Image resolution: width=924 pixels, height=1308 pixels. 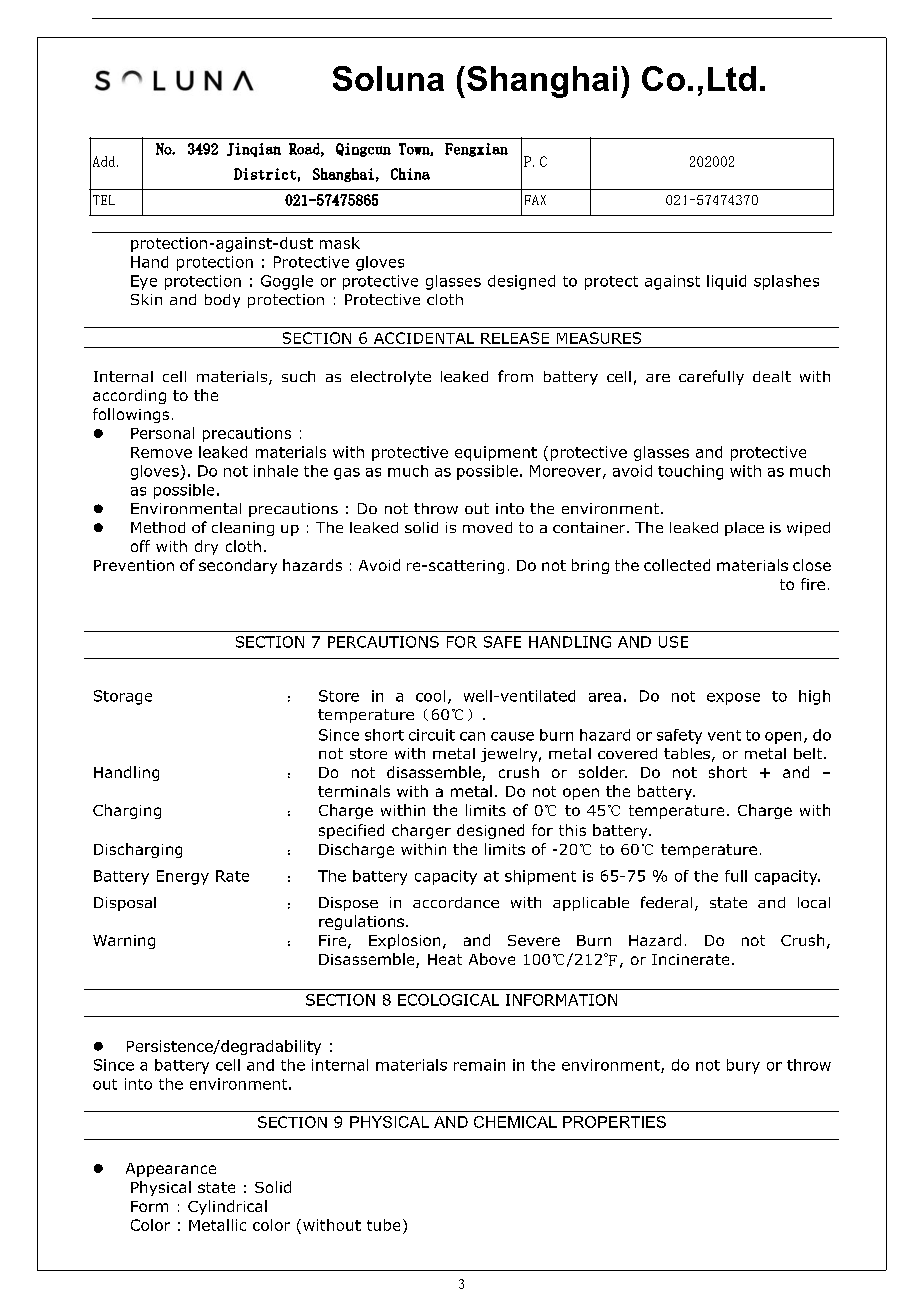 I want to click on federal, so click(x=666, y=902).
